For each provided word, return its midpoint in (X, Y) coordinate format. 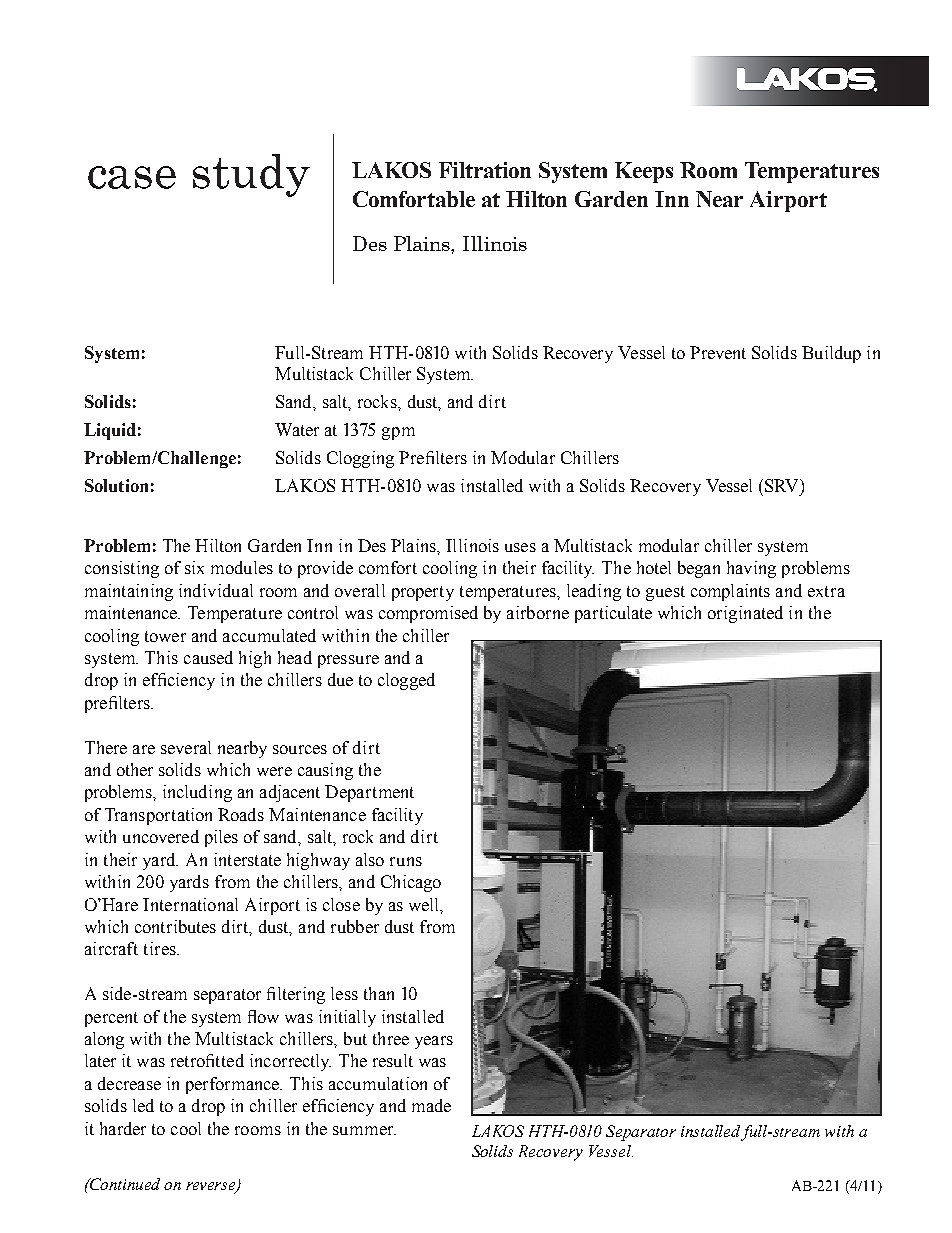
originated (745, 614)
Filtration (485, 170)
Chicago (411, 883)
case (132, 177)
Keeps (644, 172)
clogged (406, 681)
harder (123, 1128)
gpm (398, 433)
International (190, 904)
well (425, 904)
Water (297, 429)
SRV (780, 485)
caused (208, 657)
